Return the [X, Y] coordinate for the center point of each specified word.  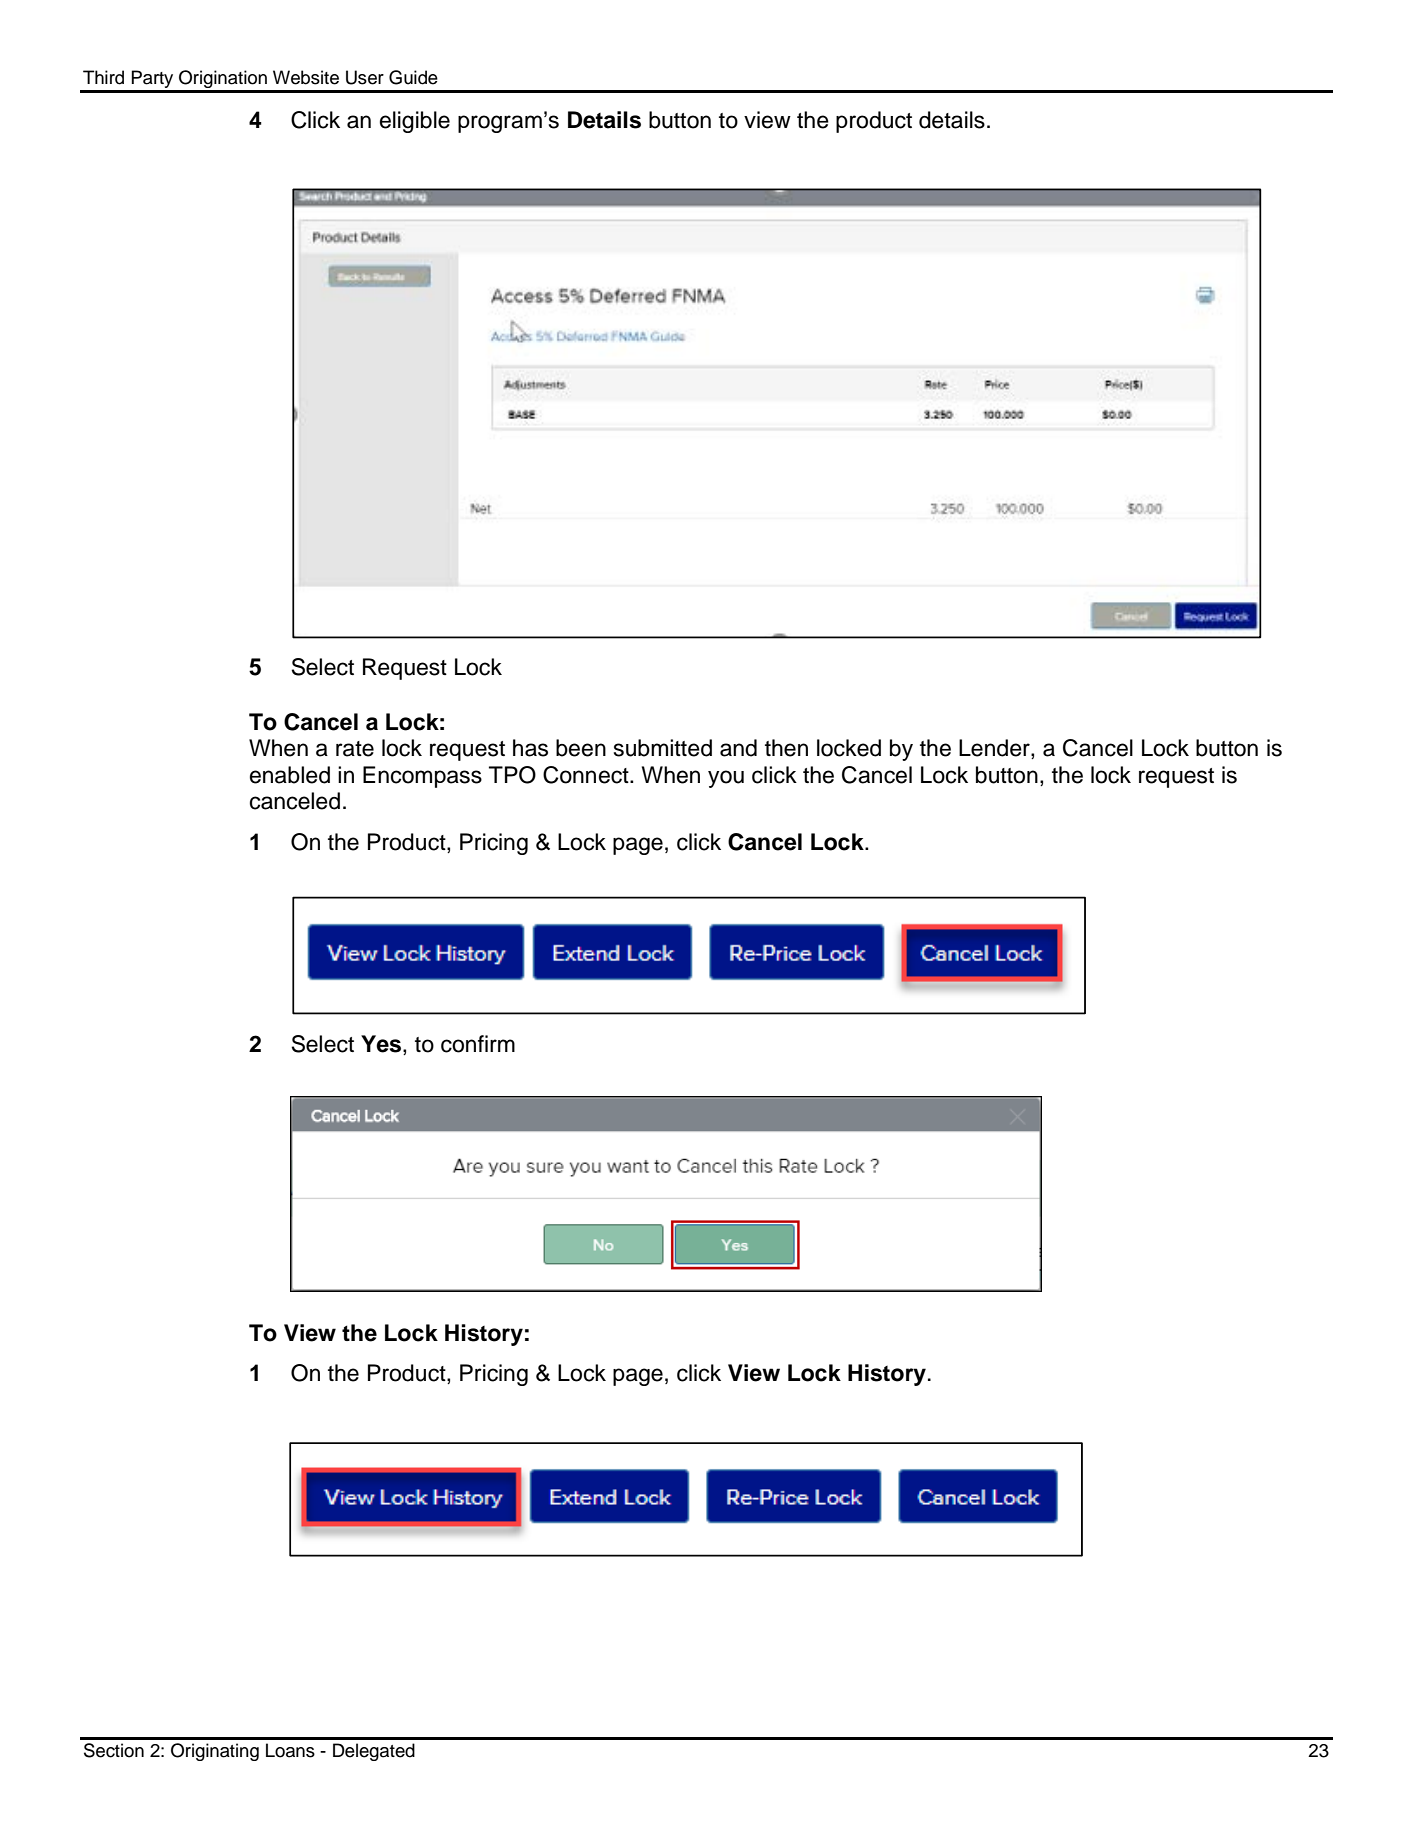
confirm [478, 1044]
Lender [995, 749]
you [726, 779]
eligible [415, 122]
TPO [512, 775]
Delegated [374, 1752]
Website [306, 77]
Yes [382, 1044]
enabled [290, 775]
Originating [215, 1752]
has [530, 748]
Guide [413, 77]
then [786, 748]
